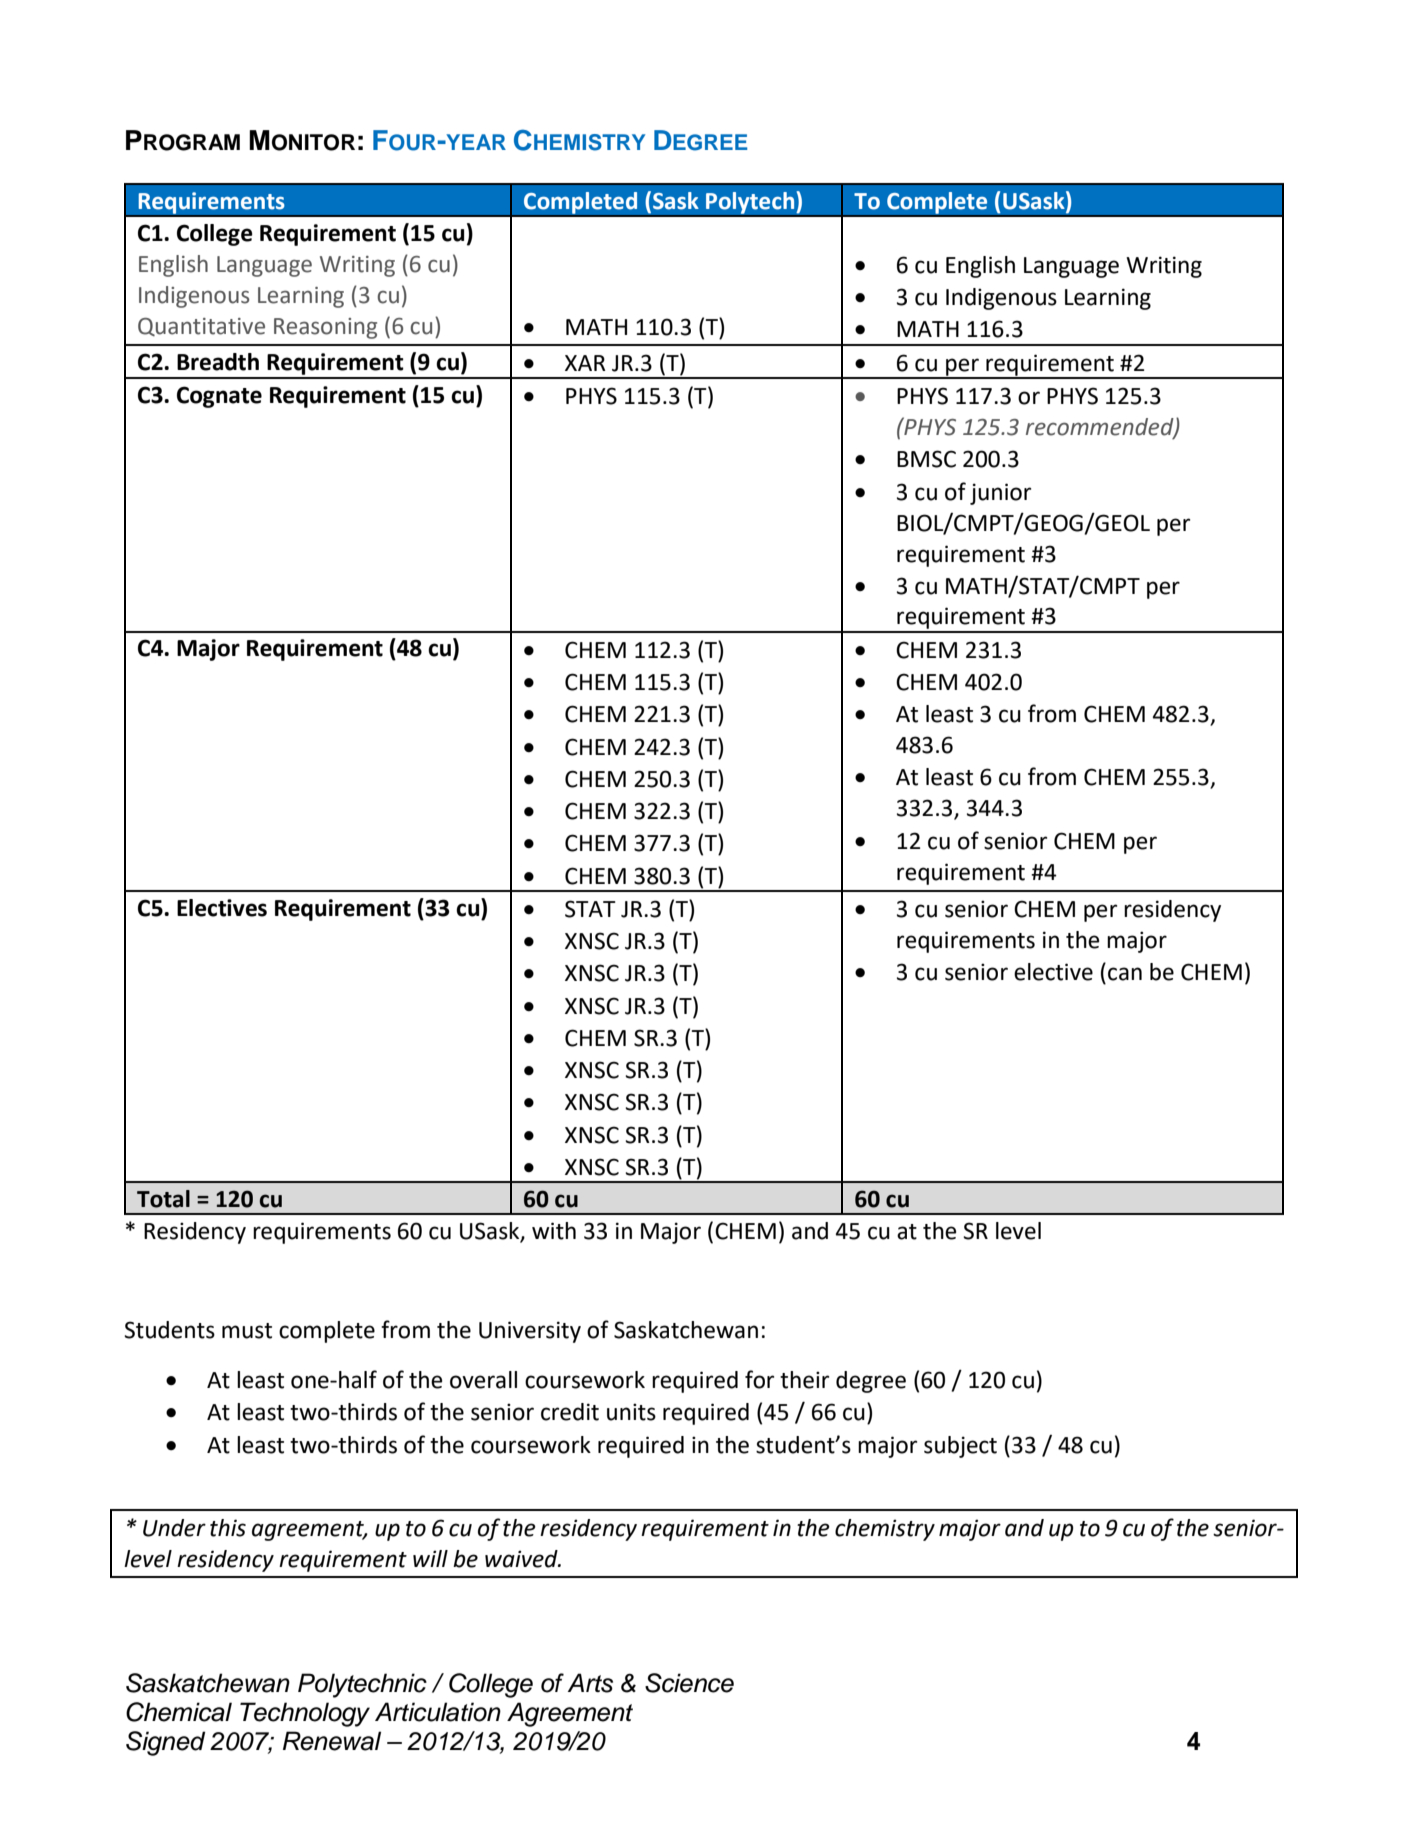 The height and width of the screenshot is (1822, 1408). Describe the element at coordinates (218, 362) in the screenshot. I see `Breadth` at that location.
